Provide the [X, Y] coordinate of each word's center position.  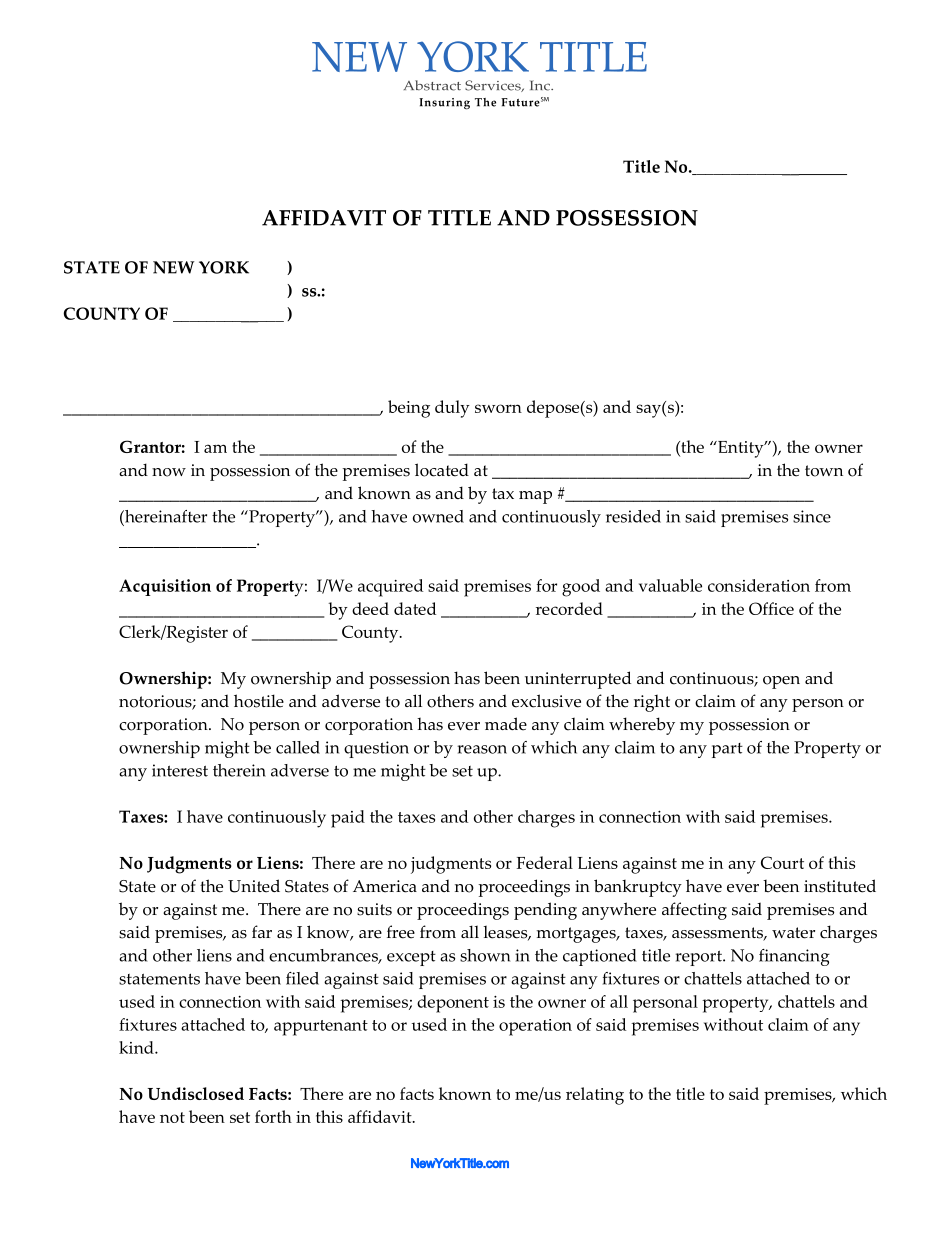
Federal [545, 862]
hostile [259, 701]
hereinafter [165, 516]
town [824, 471]
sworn [498, 408]
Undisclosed [196, 1093]
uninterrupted [578, 680]
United [254, 886]
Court [782, 862]
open [781, 682]
